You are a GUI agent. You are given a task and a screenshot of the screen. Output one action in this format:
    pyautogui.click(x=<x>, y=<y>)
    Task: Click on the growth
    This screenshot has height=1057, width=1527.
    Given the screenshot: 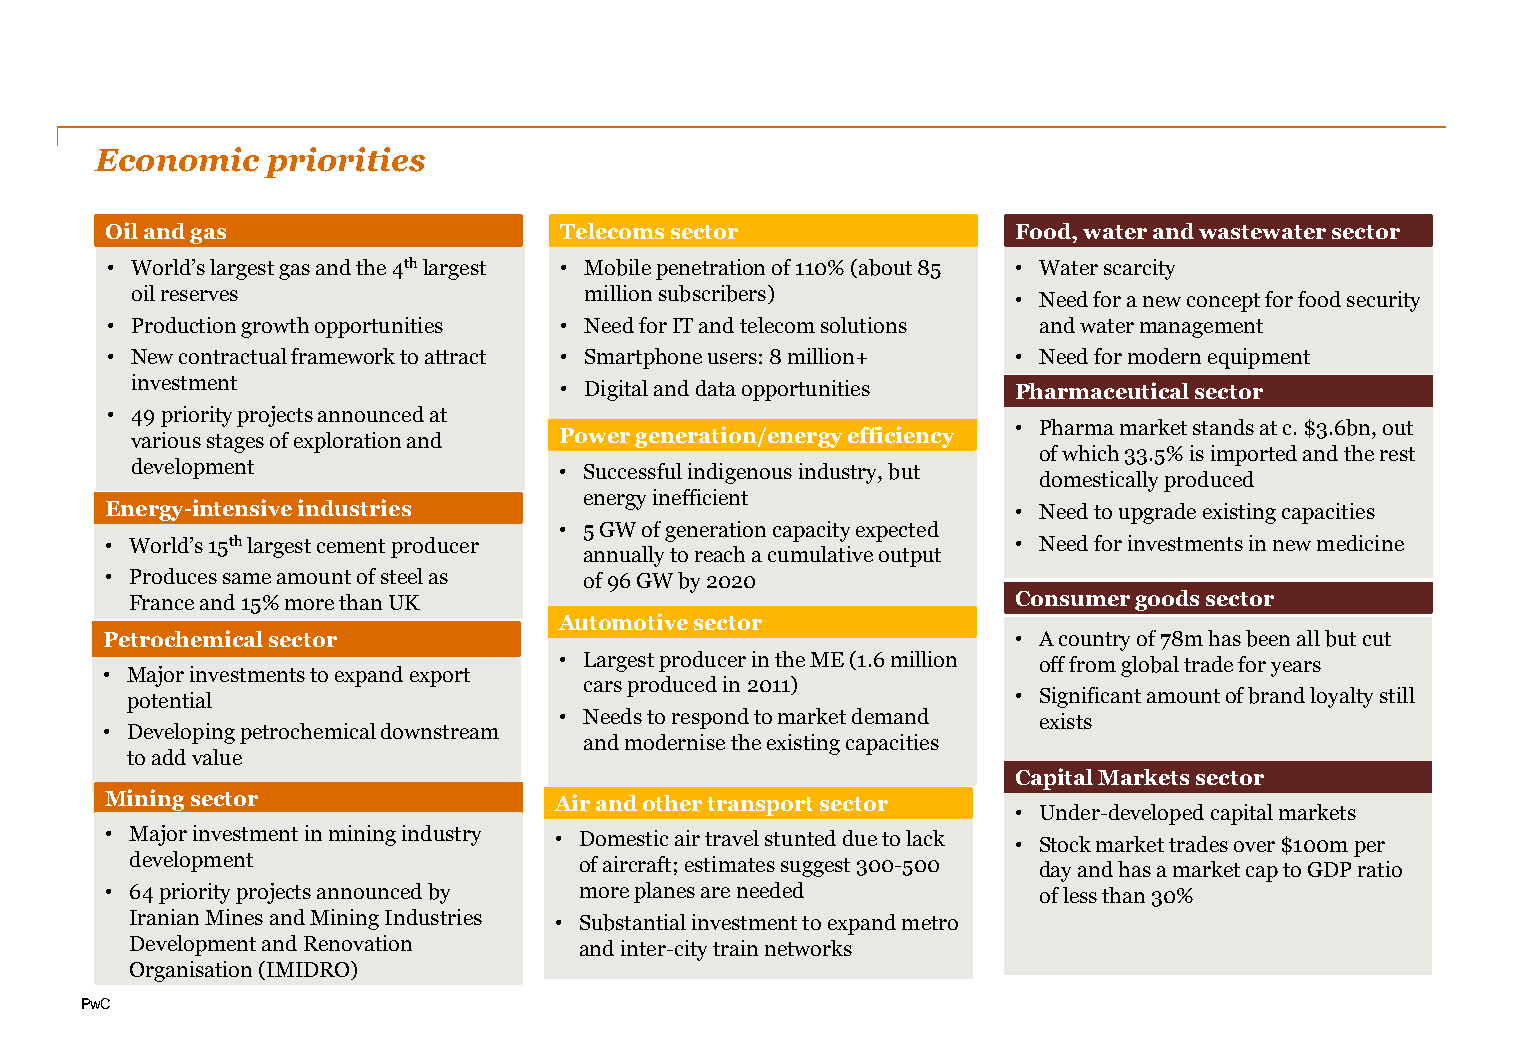 What is the action you would take?
    pyautogui.click(x=275, y=327)
